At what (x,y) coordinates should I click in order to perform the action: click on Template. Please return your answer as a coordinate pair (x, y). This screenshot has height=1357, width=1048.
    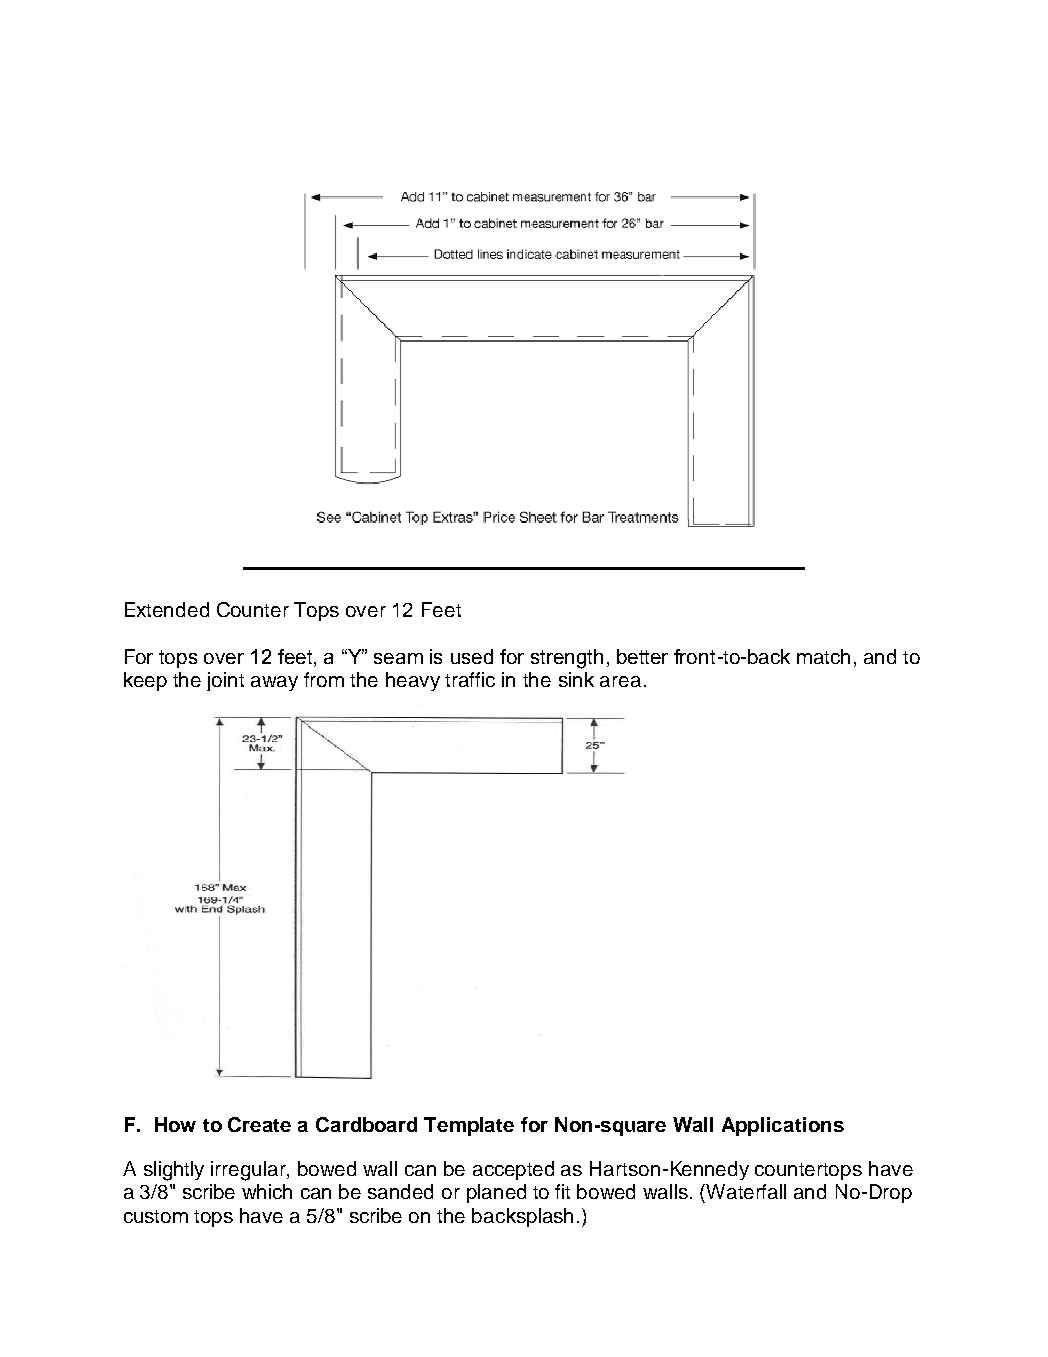
    Looking at the image, I should click on (469, 1126).
